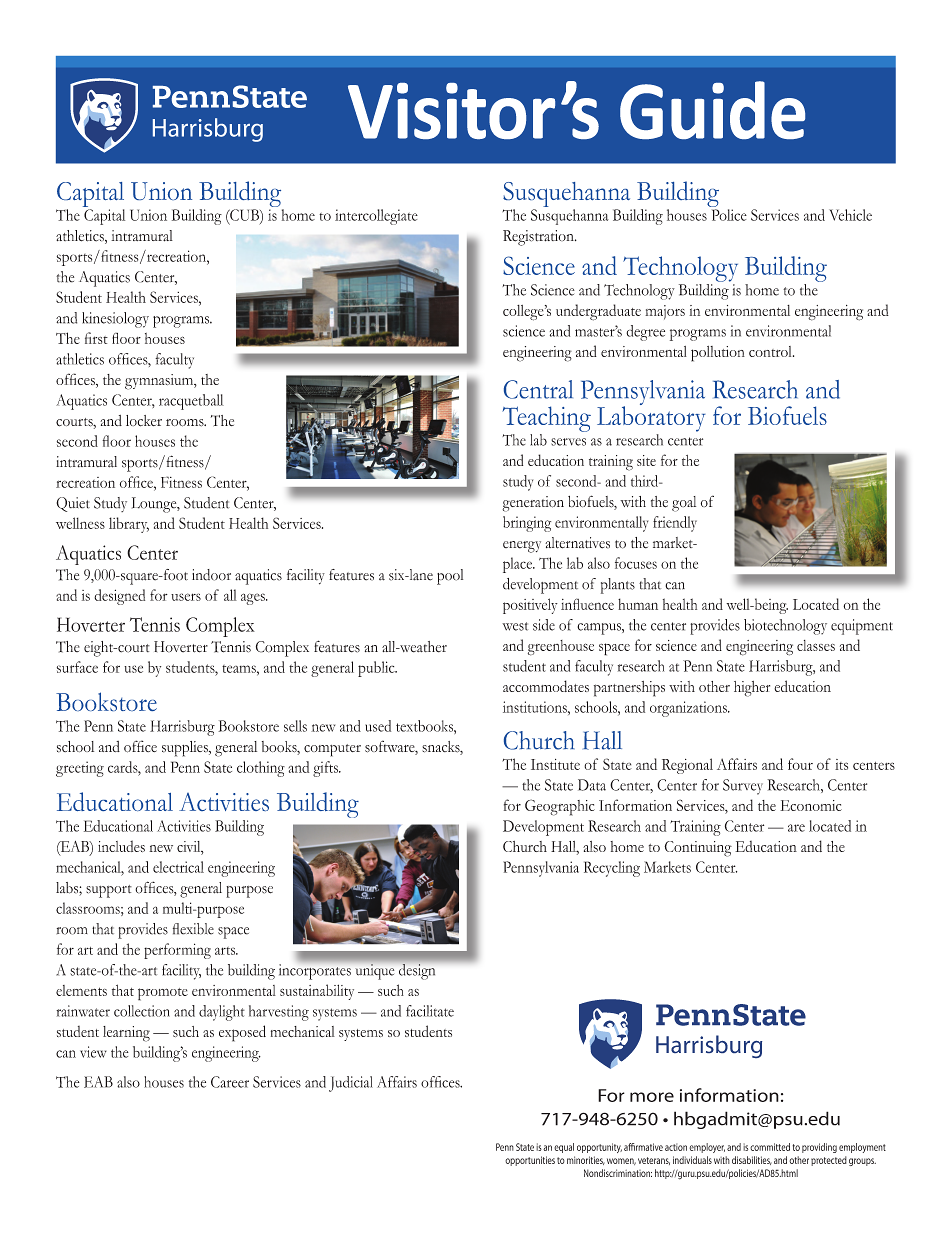 The image size is (952, 1233). What do you see at coordinates (612, 869) in the document?
I see `Recycling` at bounding box center [612, 869].
